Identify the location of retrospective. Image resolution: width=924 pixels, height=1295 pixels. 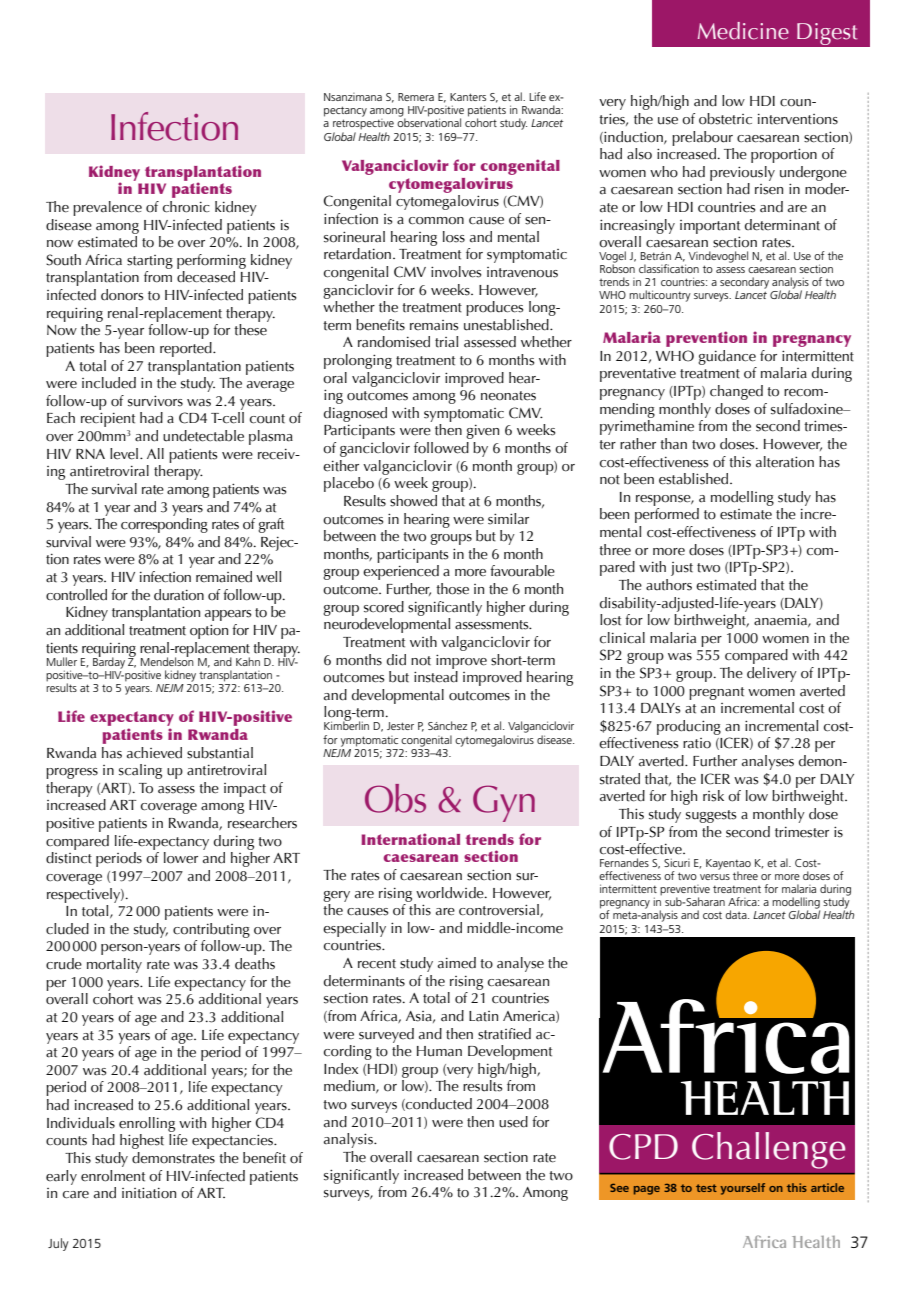
(363, 124).
